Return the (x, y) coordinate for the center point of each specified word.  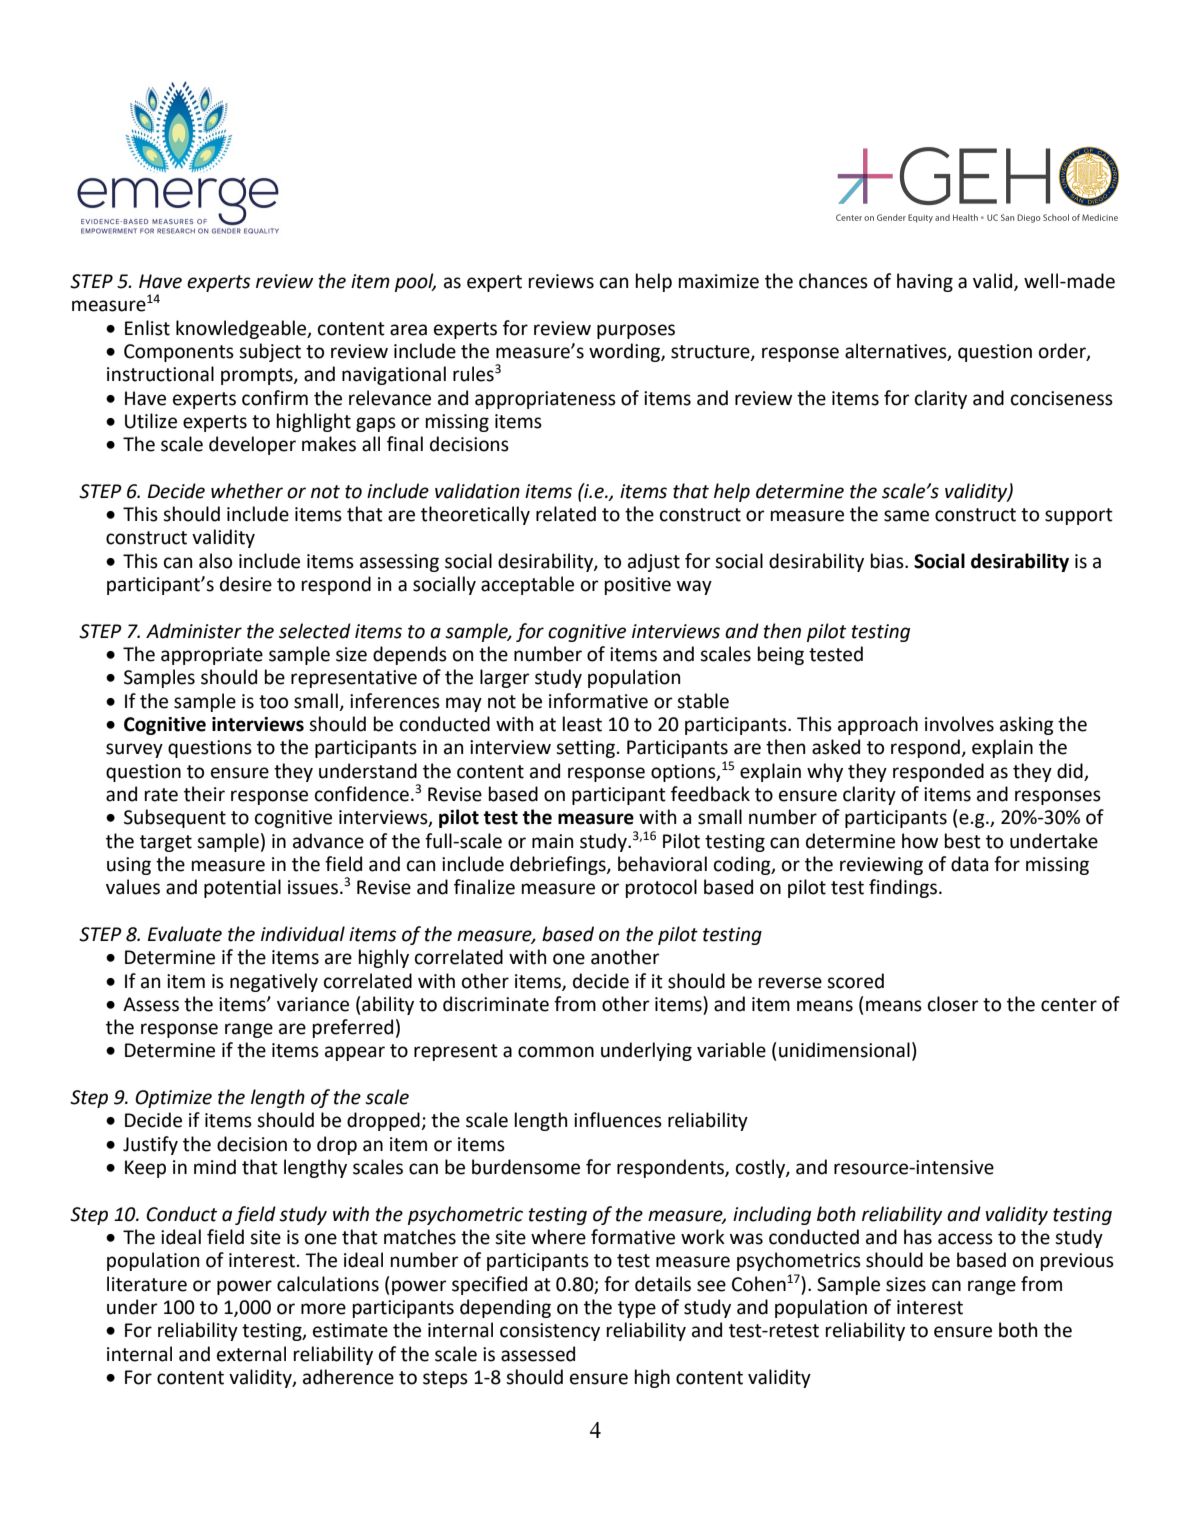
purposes (636, 331)
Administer (194, 631)
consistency (550, 1332)
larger (505, 678)
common (556, 1052)
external (251, 1354)
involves (959, 724)
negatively (274, 982)
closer (953, 1004)
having (925, 282)
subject (270, 352)
